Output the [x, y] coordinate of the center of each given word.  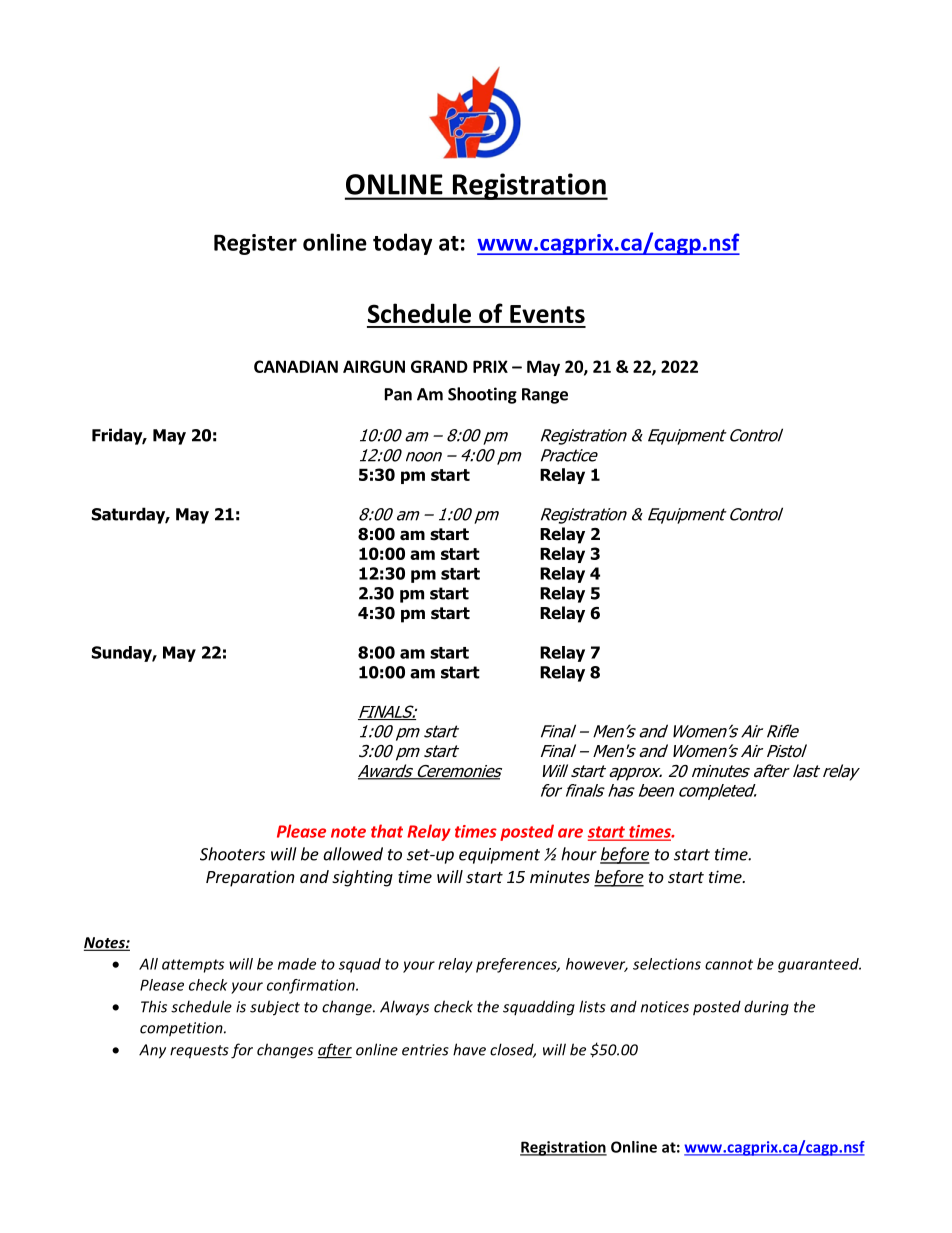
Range [545, 396]
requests [199, 1052]
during [766, 1008]
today [402, 244]
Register [255, 244]
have [469, 1049]
